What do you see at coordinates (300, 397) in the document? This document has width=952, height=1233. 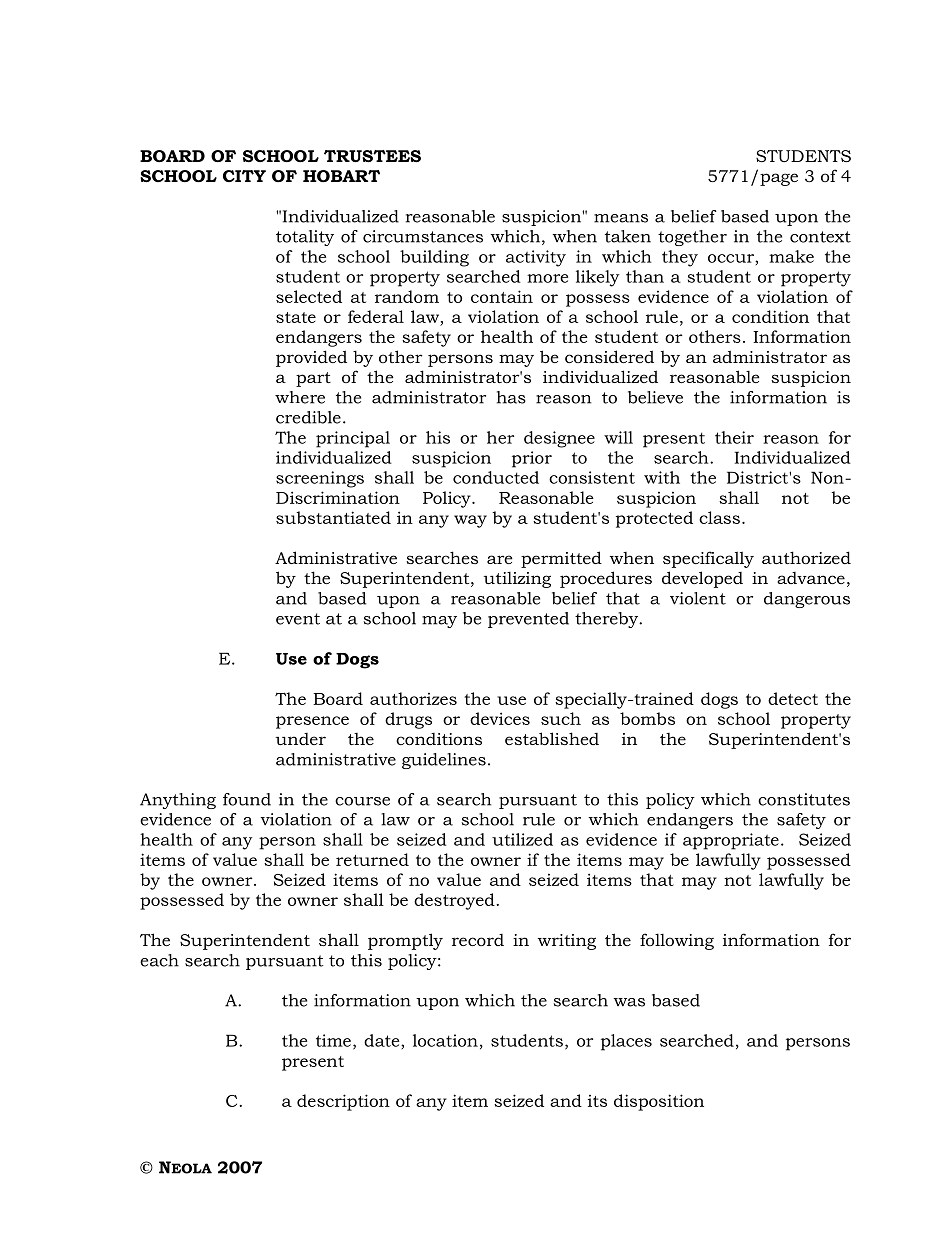 I see `where` at bounding box center [300, 397].
